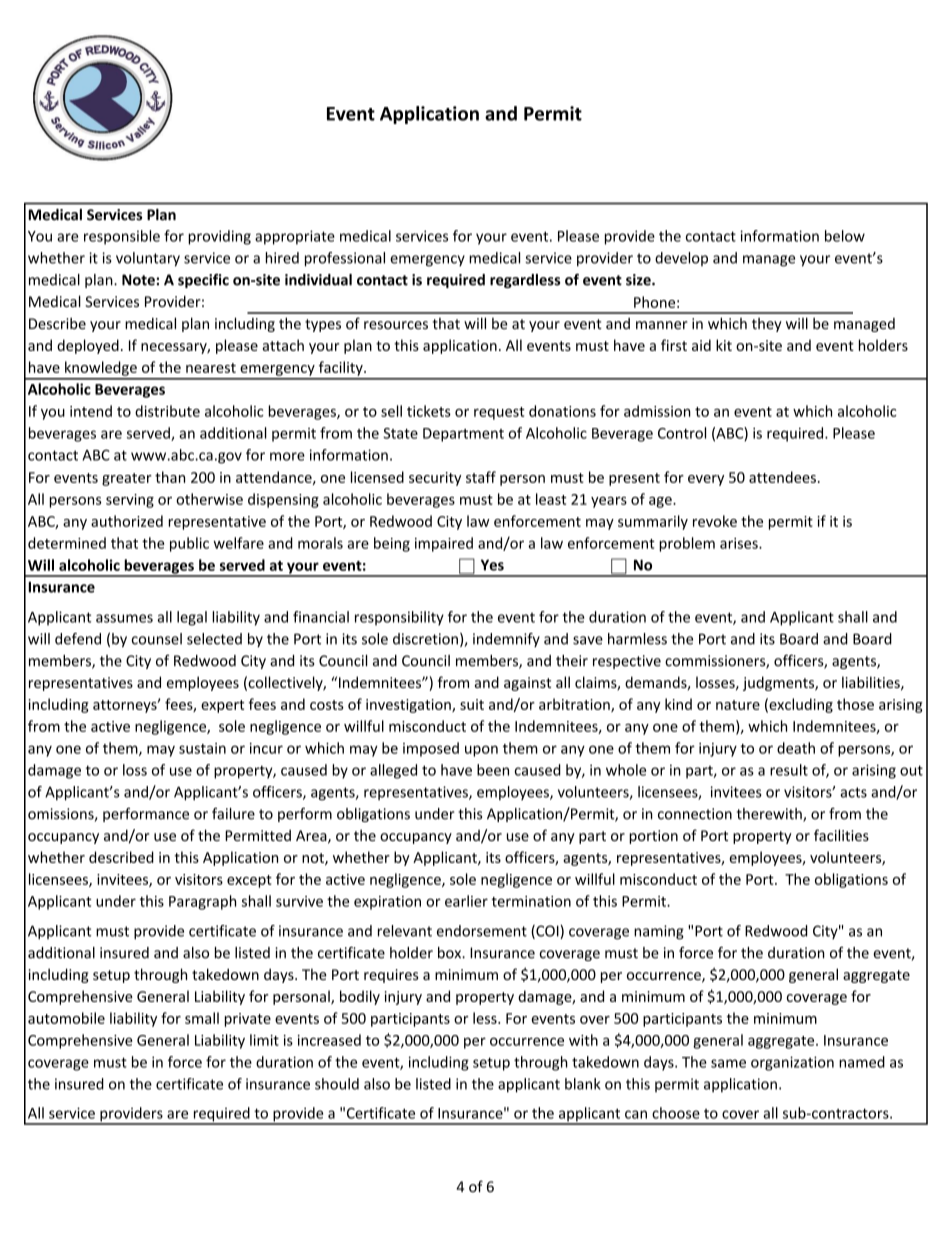 Image resolution: width=952 pixels, height=1233 pixels. Describe the element at coordinates (345, 259) in the screenshot. I see `professional` at that location.
